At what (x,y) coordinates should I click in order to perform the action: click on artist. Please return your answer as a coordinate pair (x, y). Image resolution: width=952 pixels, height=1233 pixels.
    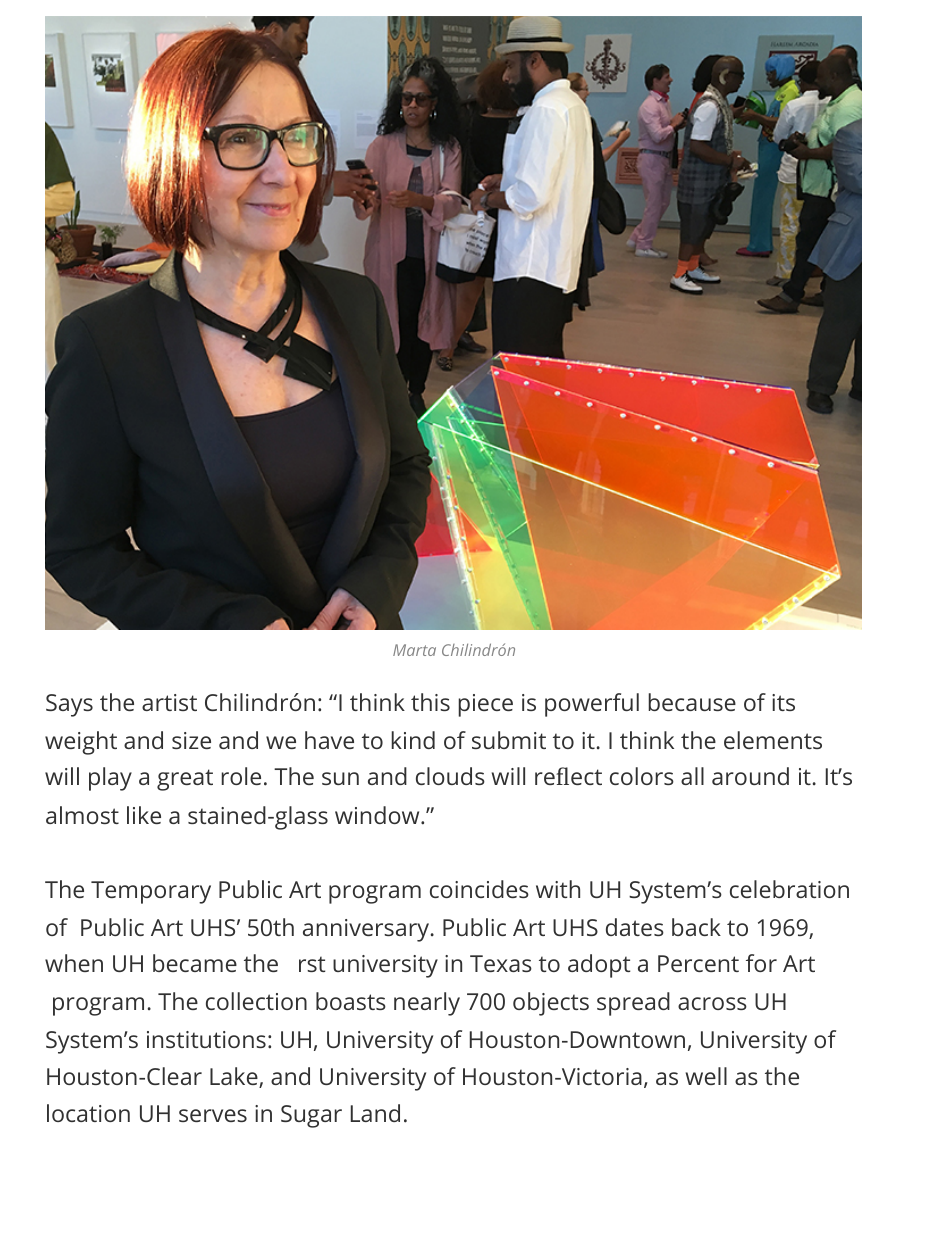
    Looking at the image, I should click on (169, 702).
